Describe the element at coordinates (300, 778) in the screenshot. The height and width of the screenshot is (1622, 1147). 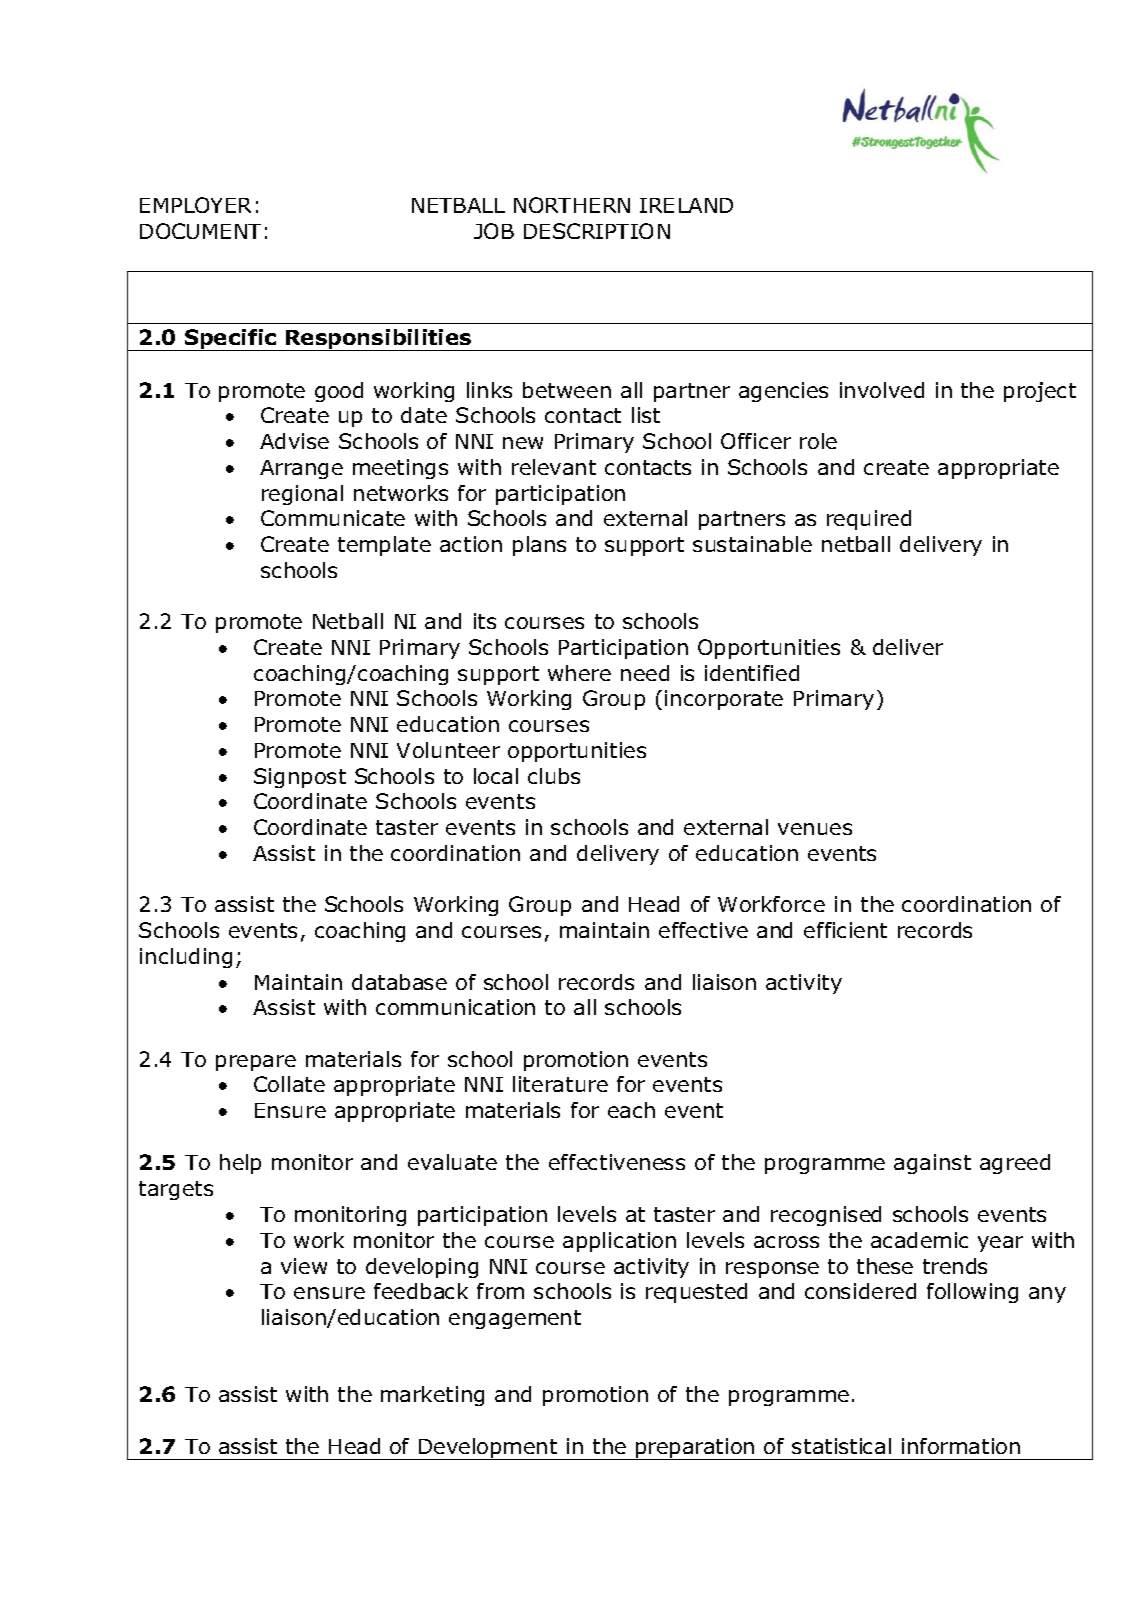
I see `Signpost` at that location.
